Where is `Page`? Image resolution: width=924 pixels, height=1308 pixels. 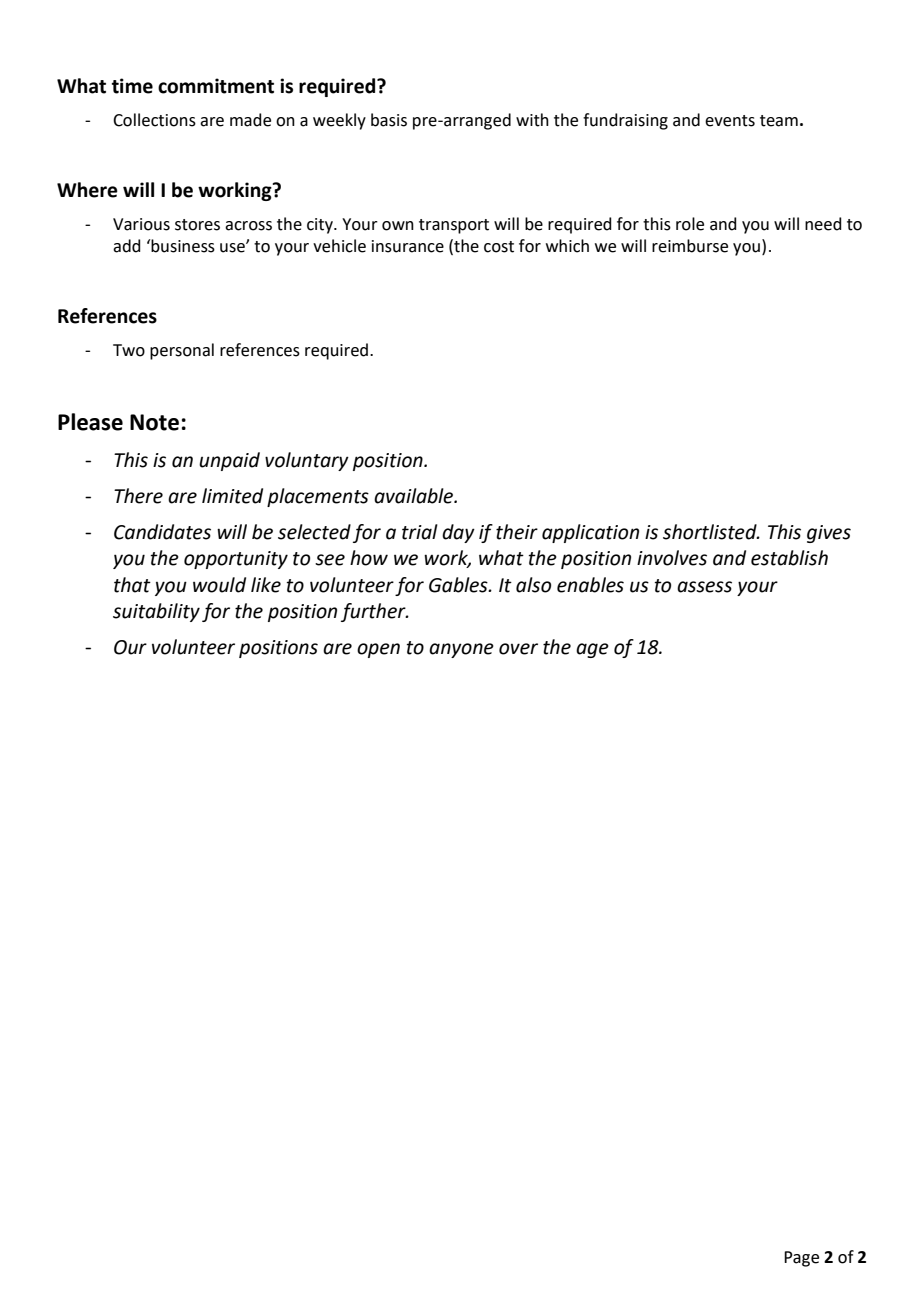
Page is located at coordinates (801, 1259).
